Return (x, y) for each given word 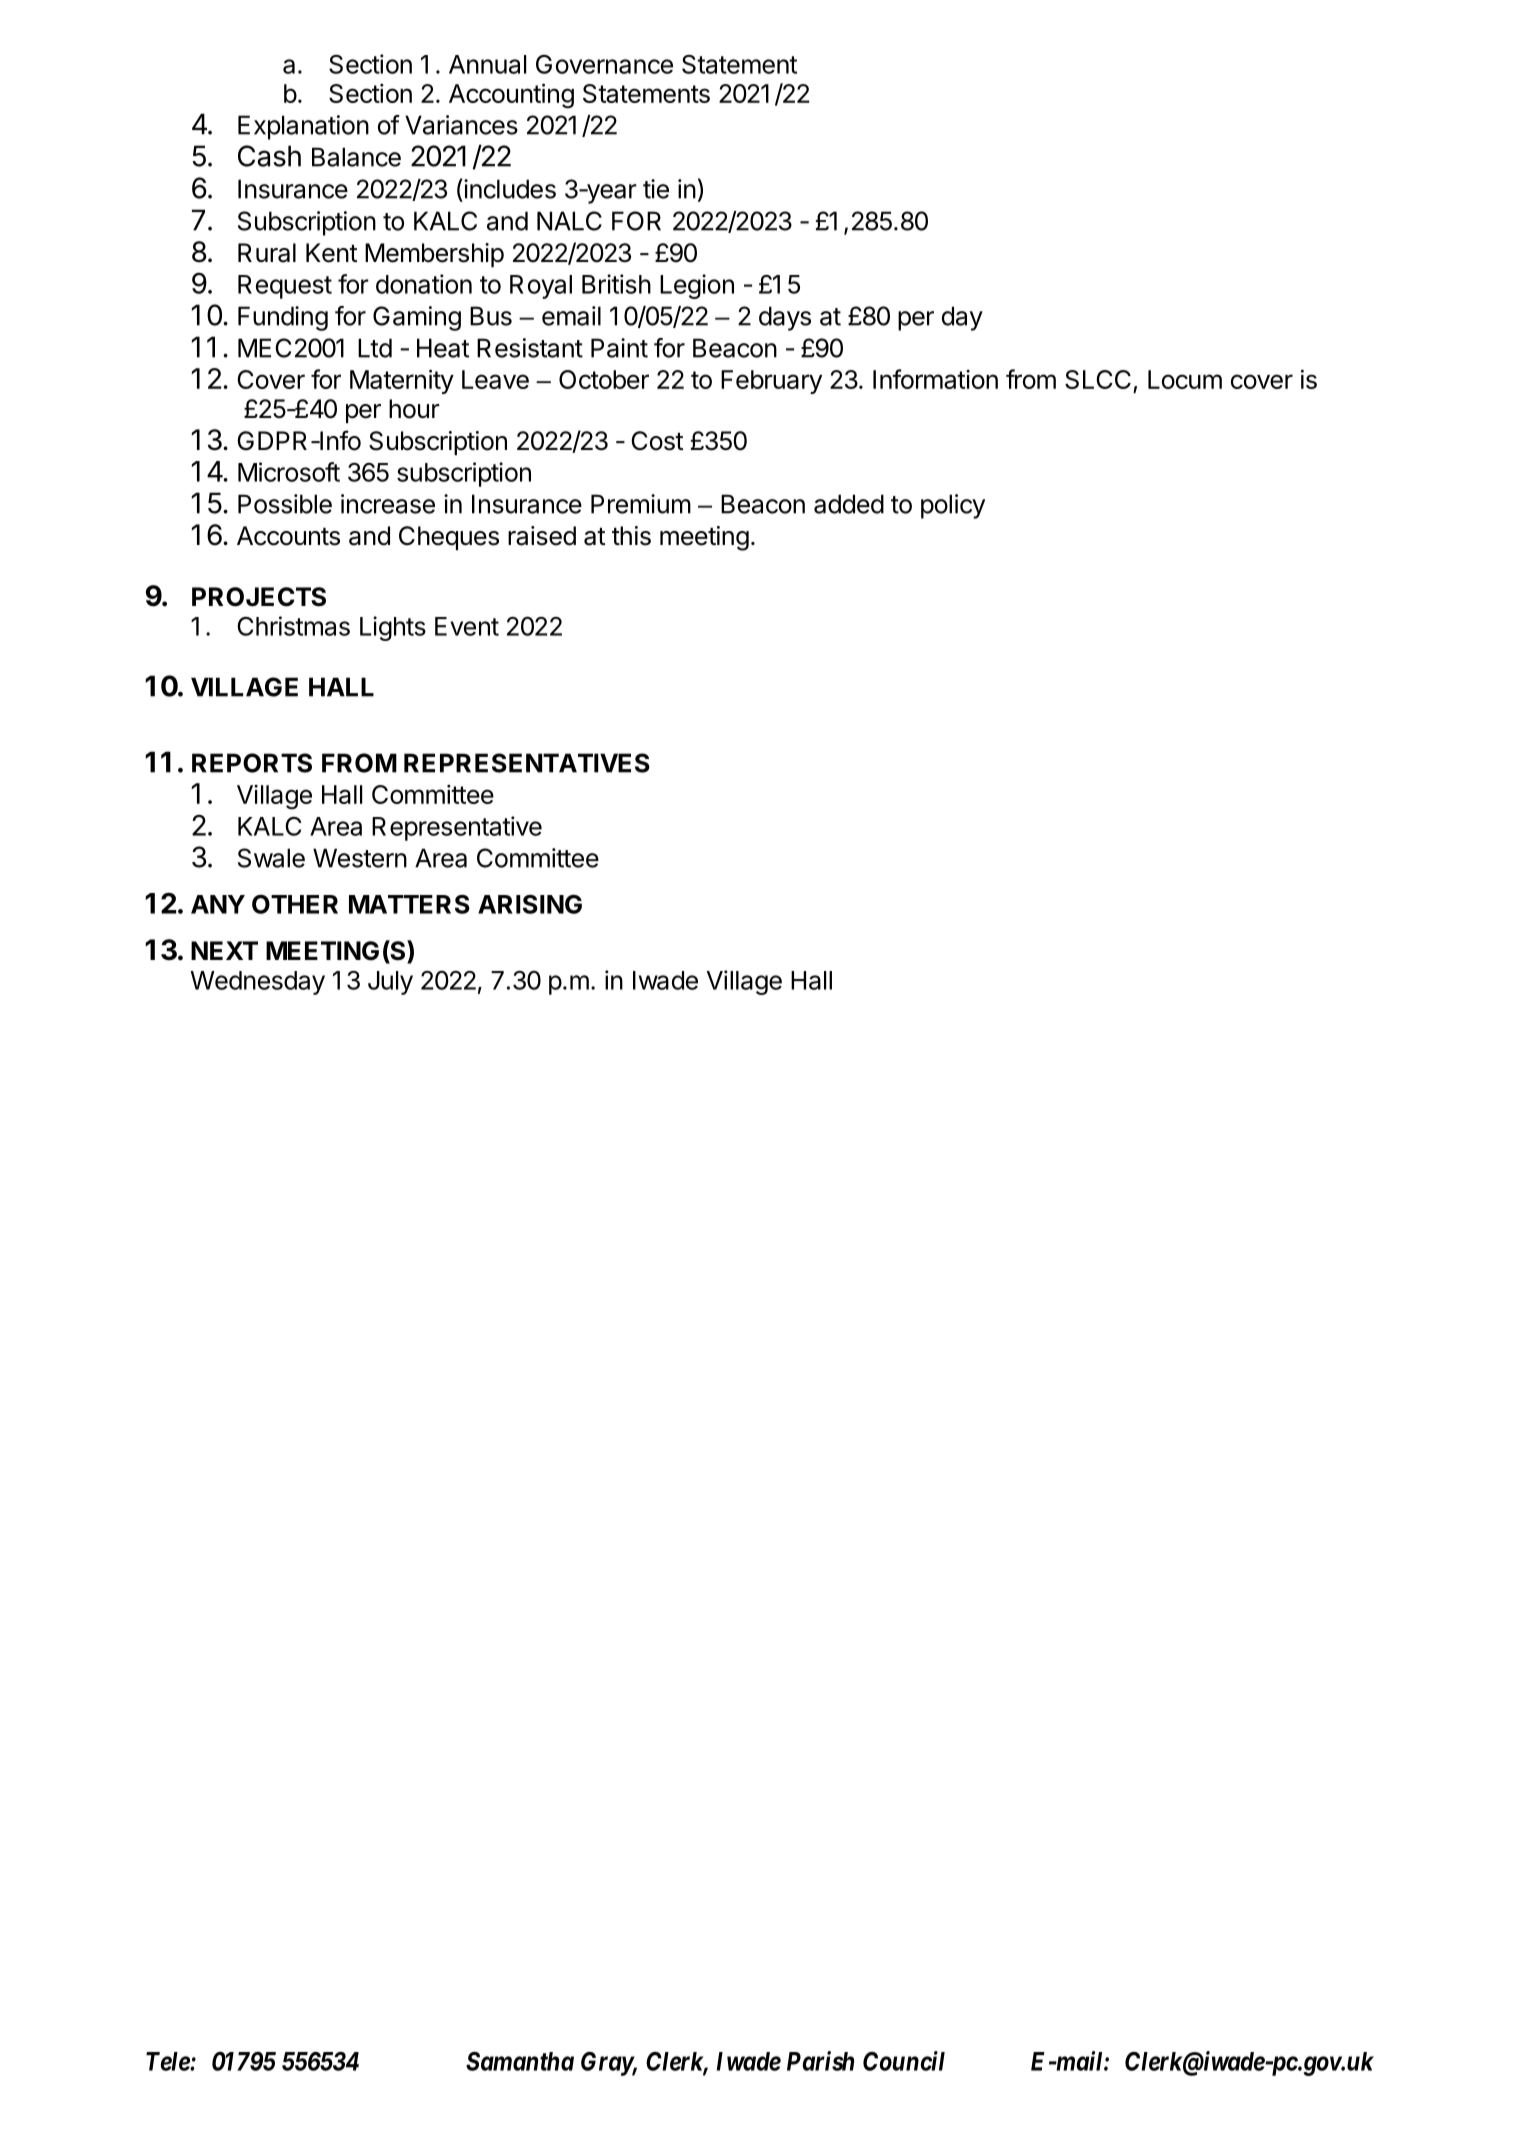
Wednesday (257, 983)
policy (953, 506)
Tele (168, 2061)
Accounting (511, 96)
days (785, 318)
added (849, 504)
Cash (269, 156)
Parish (820, 2061)
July (390, 983)
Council (904, 2061)
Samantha (520, 2061)
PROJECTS (259, 597)
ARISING (530, 904)
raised (542, 536)
